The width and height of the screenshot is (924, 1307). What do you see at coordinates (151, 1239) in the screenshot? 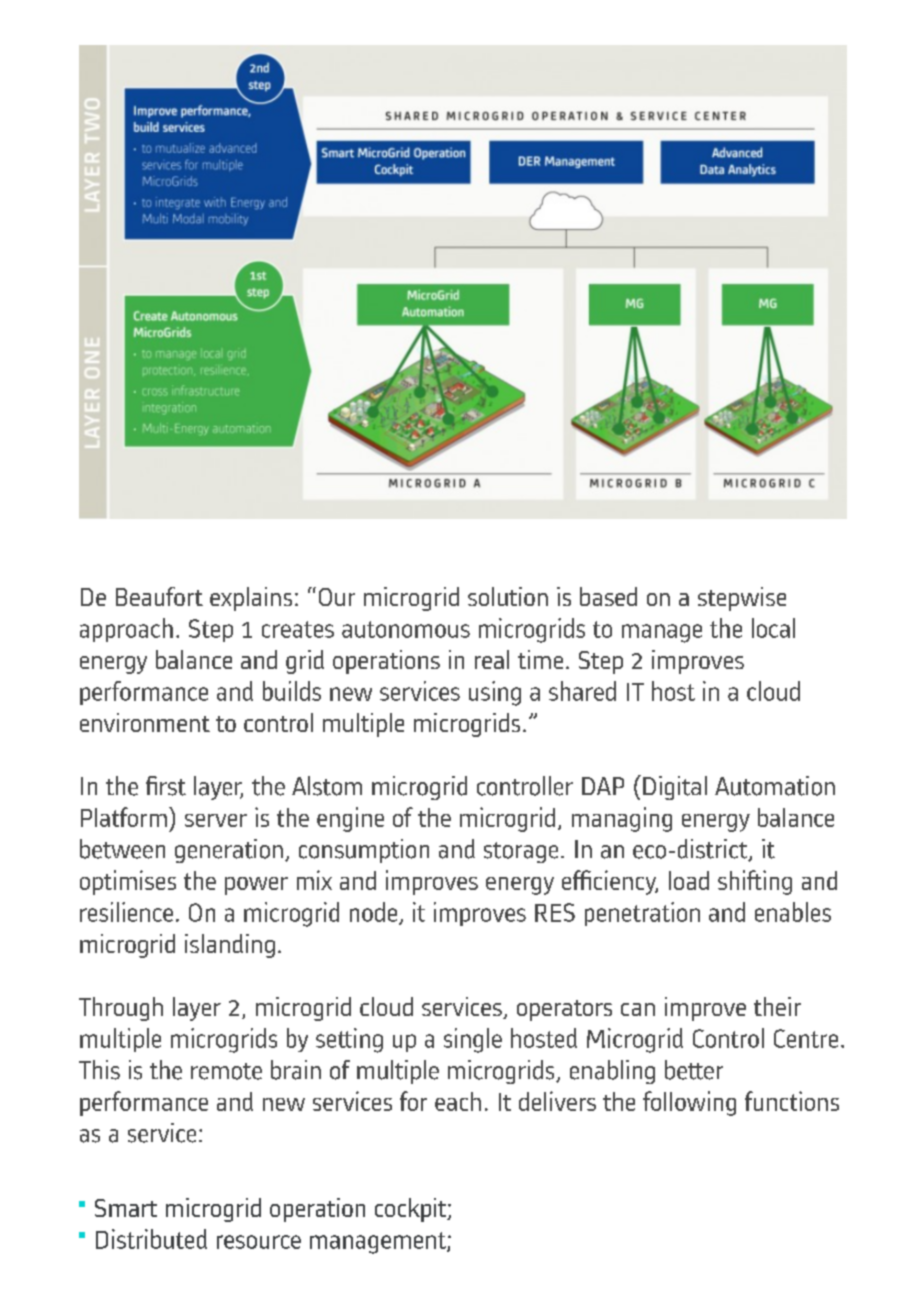
I see `Distributed` at bounding box center [151, 1239].
